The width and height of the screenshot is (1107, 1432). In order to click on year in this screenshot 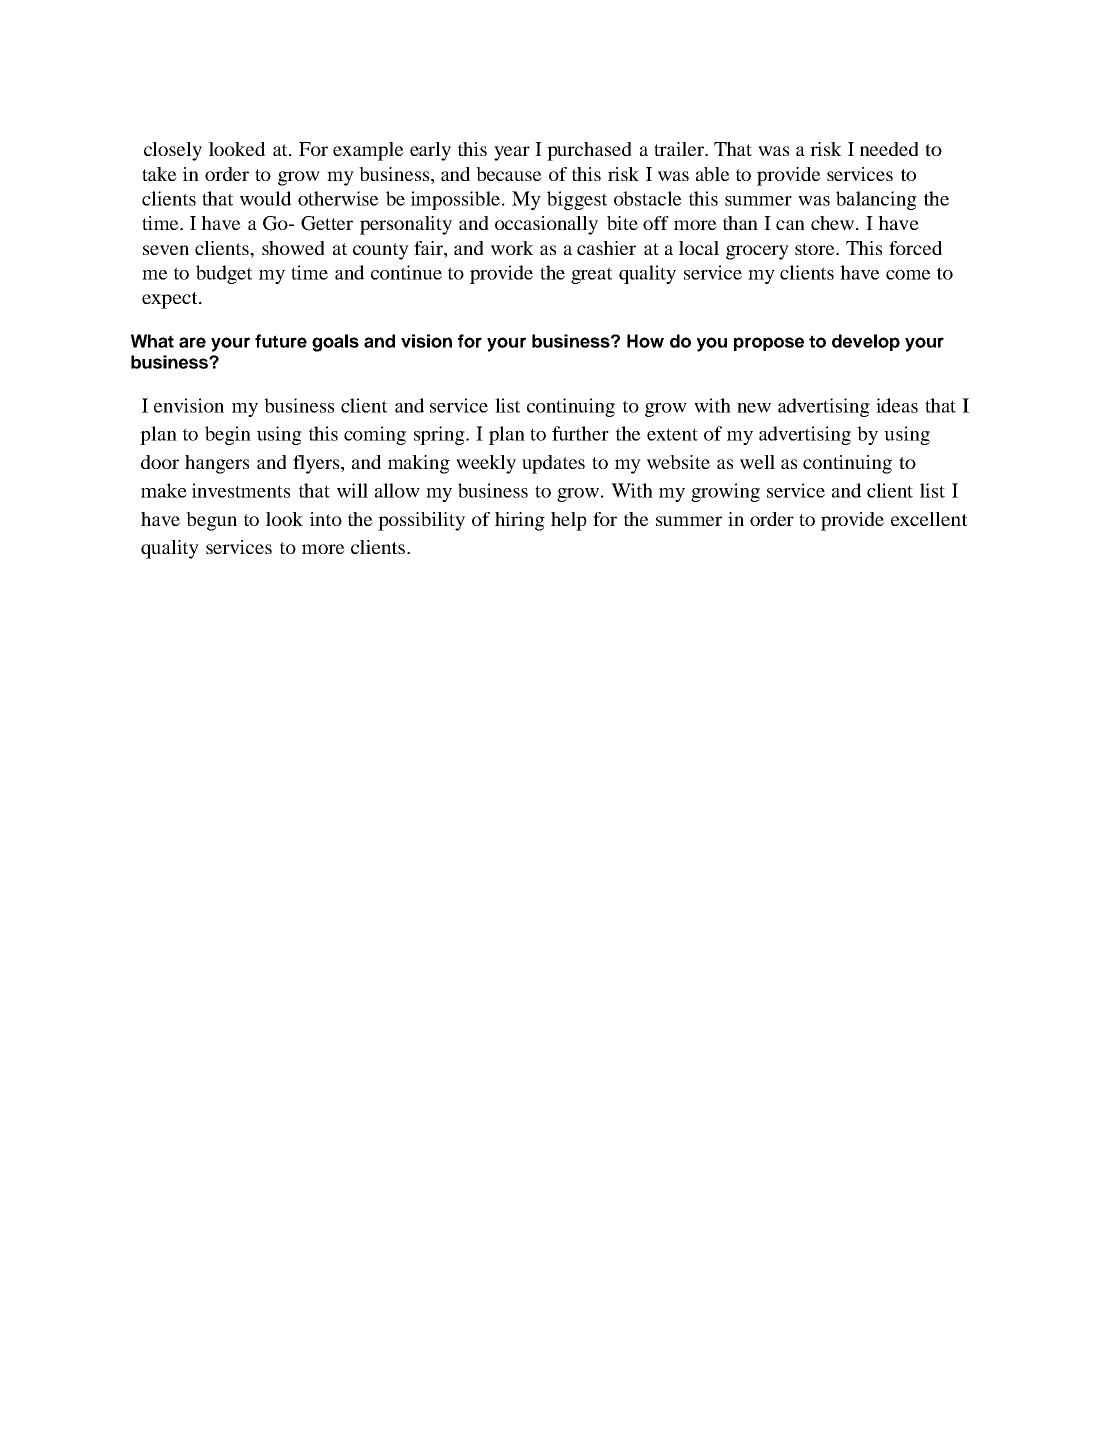, I will do `click(512, 153)`.
